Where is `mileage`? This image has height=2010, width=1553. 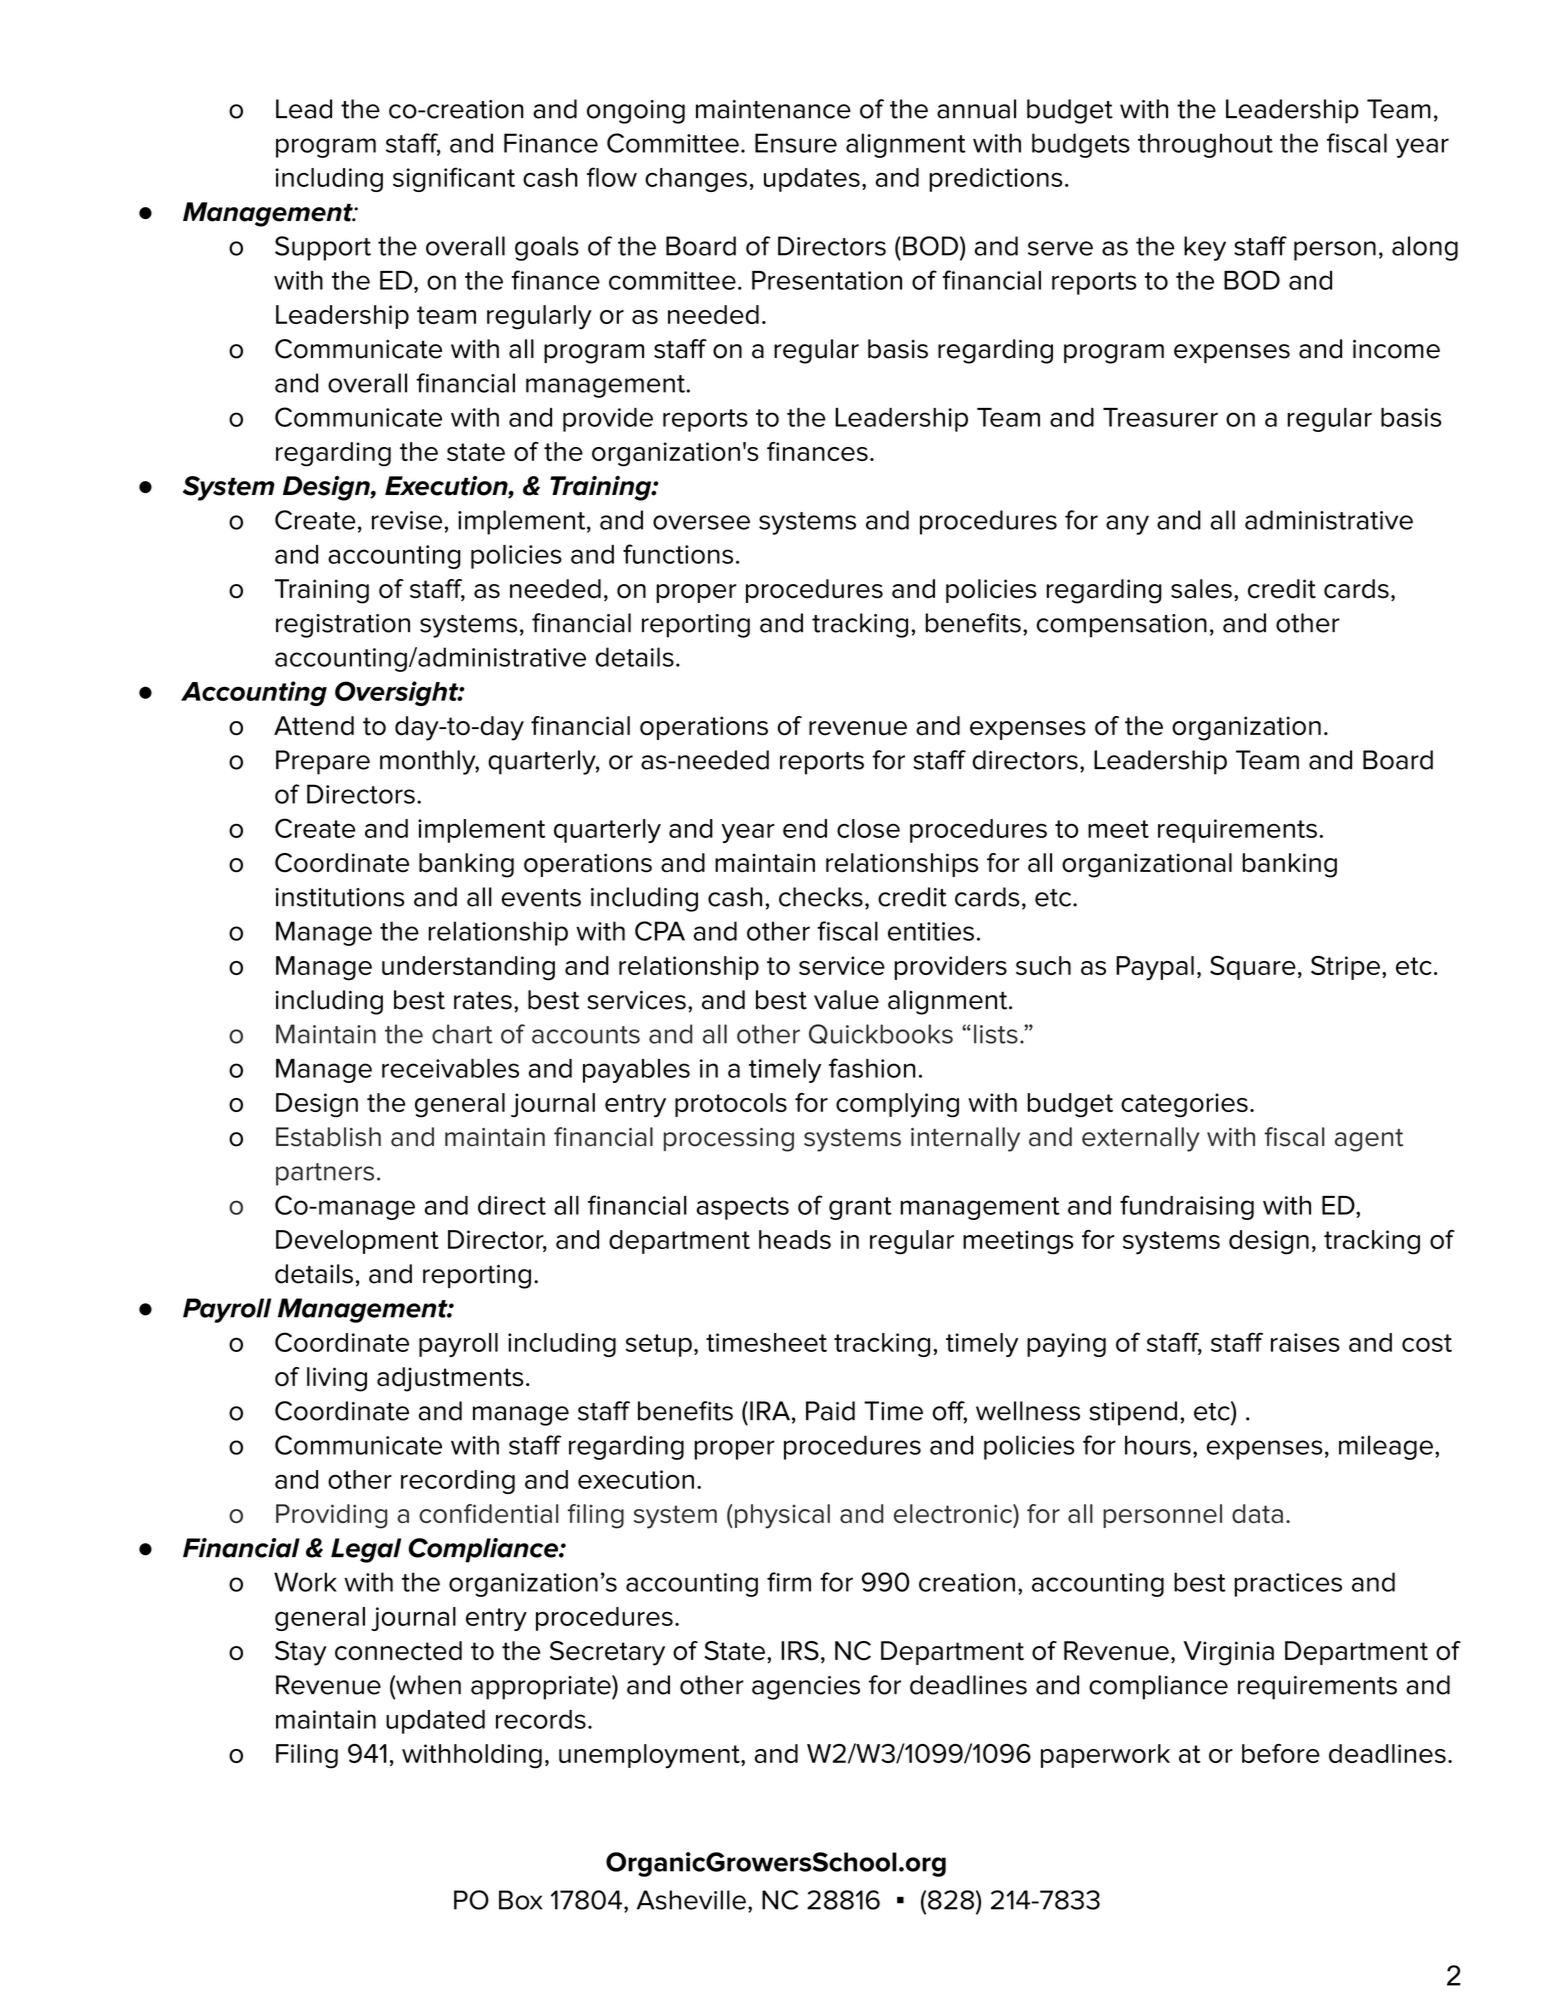
mileage is located at coordinates (1386, 1447).
